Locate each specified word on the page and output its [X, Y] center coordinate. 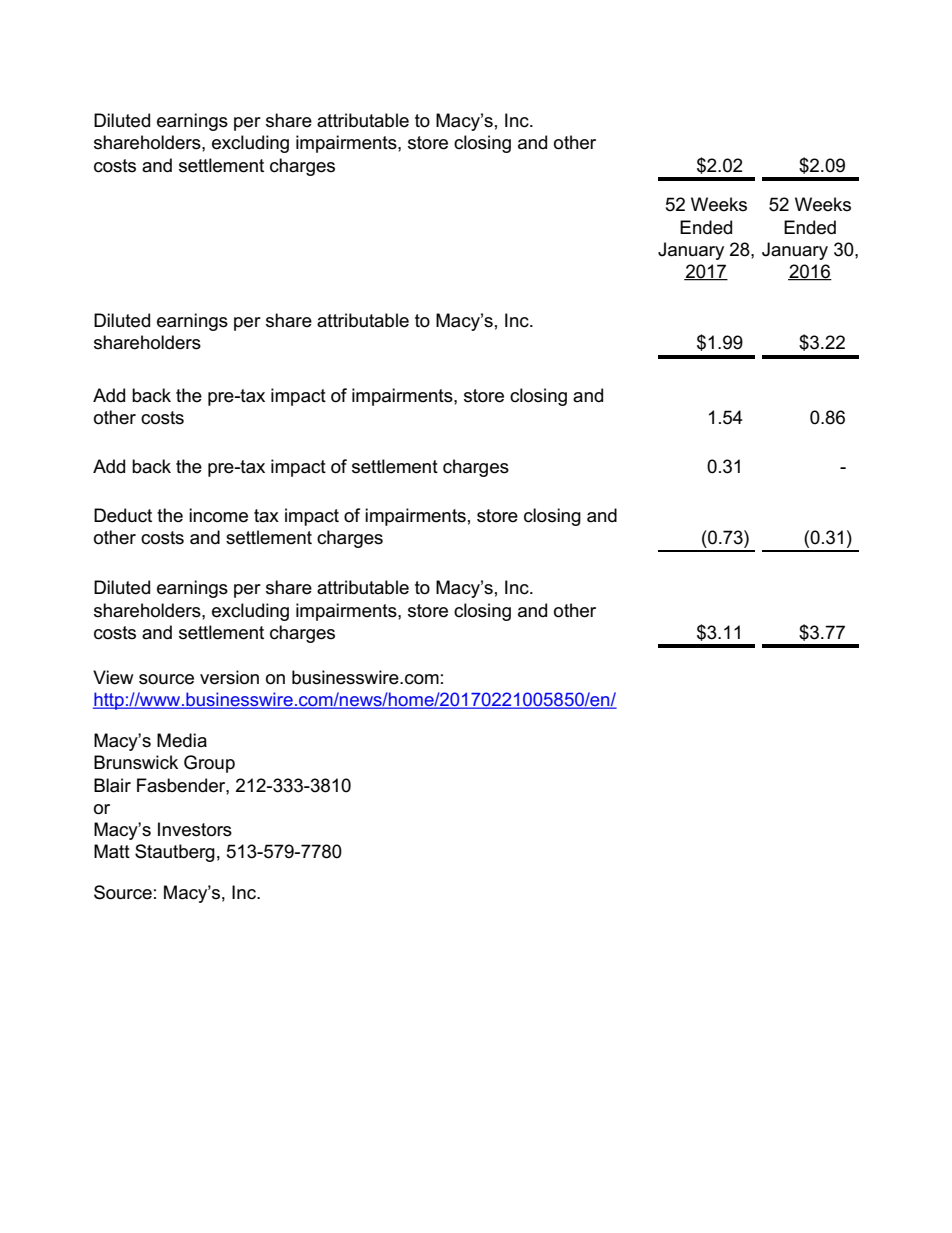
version [229, 677]
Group [209, 764]
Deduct [123, 515]
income [218, 515]
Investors [195, 829]
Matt [112, 851]
